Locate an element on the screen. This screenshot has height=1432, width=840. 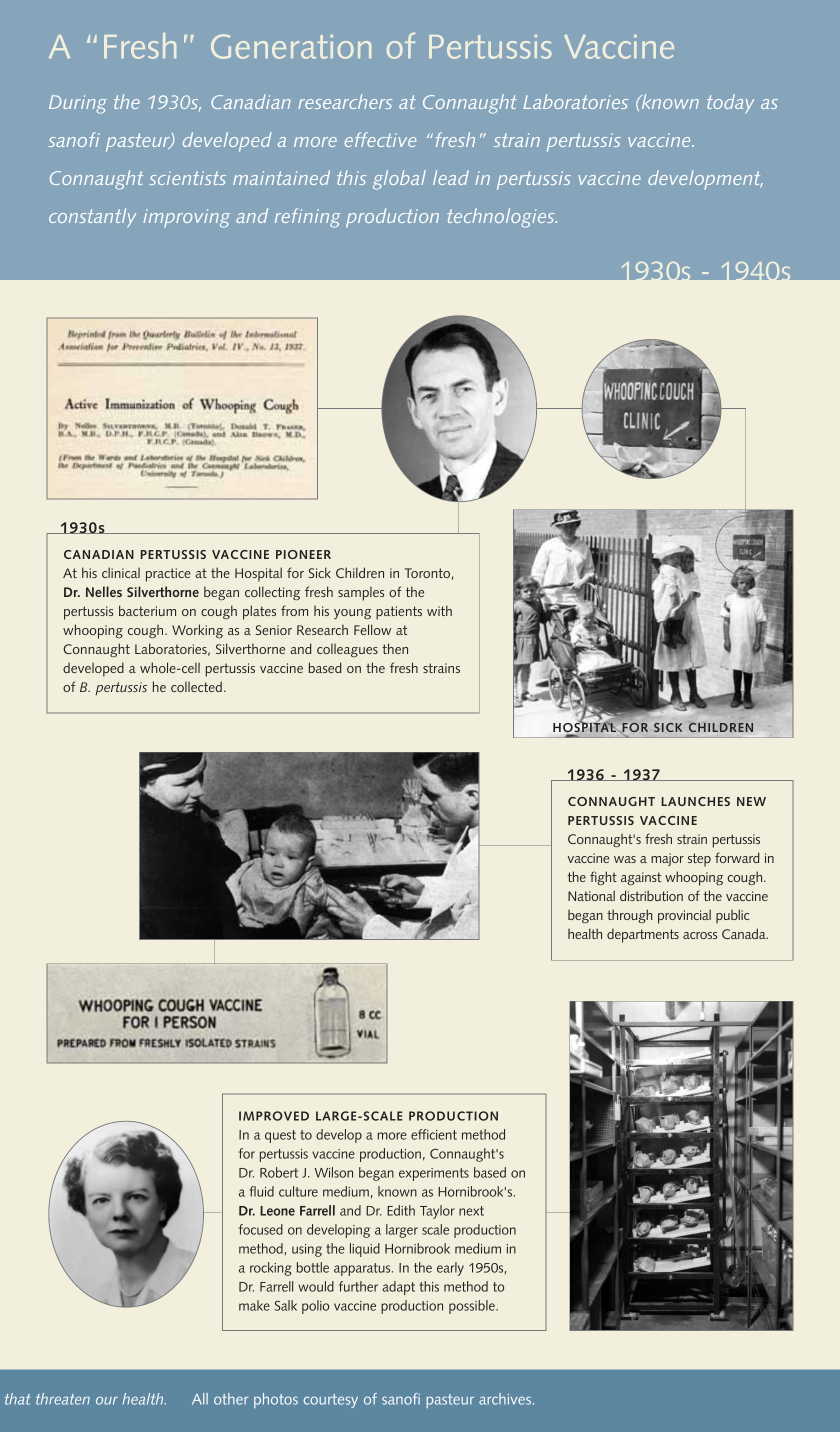
IMPROVED is located at coordinates (274, 1116).
